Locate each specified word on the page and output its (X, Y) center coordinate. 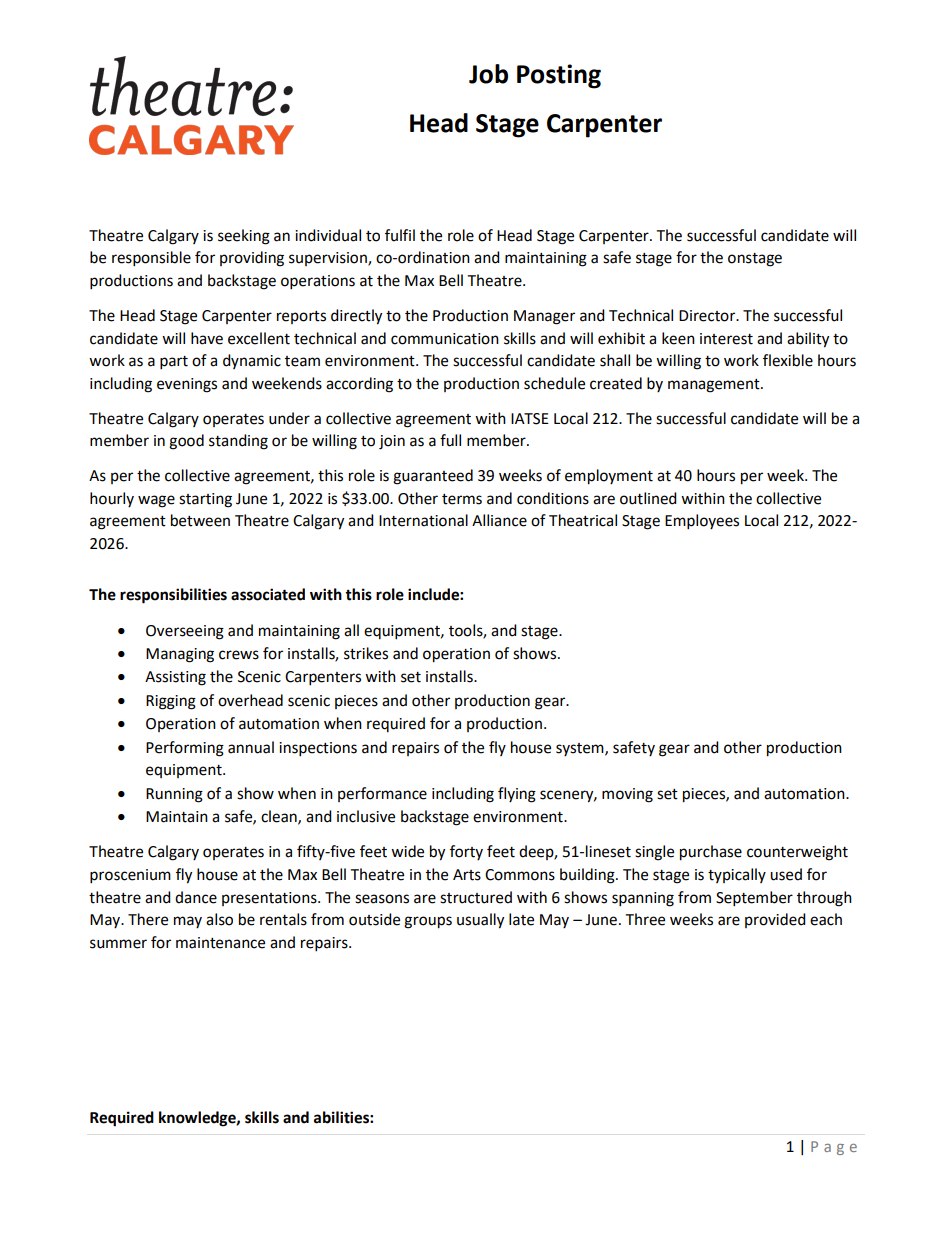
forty (466, 852)
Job (488, 74)
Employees (702, 522)
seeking (244, 237)
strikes (366, 653)
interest (726, 339)
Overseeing (185, 632)
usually (480, 921)
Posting (559, 76)
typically (737, 875)
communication (445, 339)
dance (196, 897)
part (174, 363)
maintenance (220, 943)
